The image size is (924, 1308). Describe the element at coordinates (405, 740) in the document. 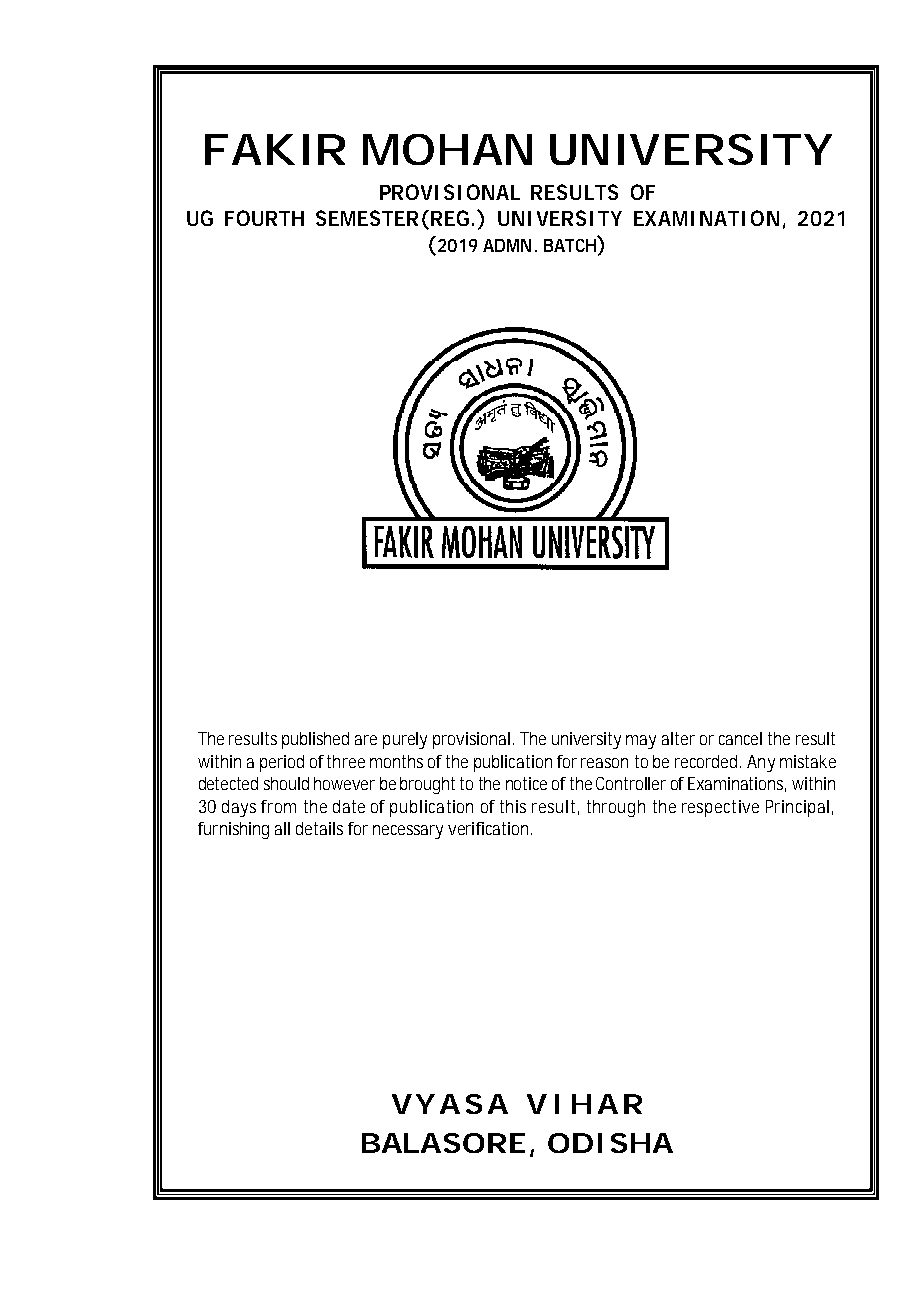

I see `purely` at that location.
